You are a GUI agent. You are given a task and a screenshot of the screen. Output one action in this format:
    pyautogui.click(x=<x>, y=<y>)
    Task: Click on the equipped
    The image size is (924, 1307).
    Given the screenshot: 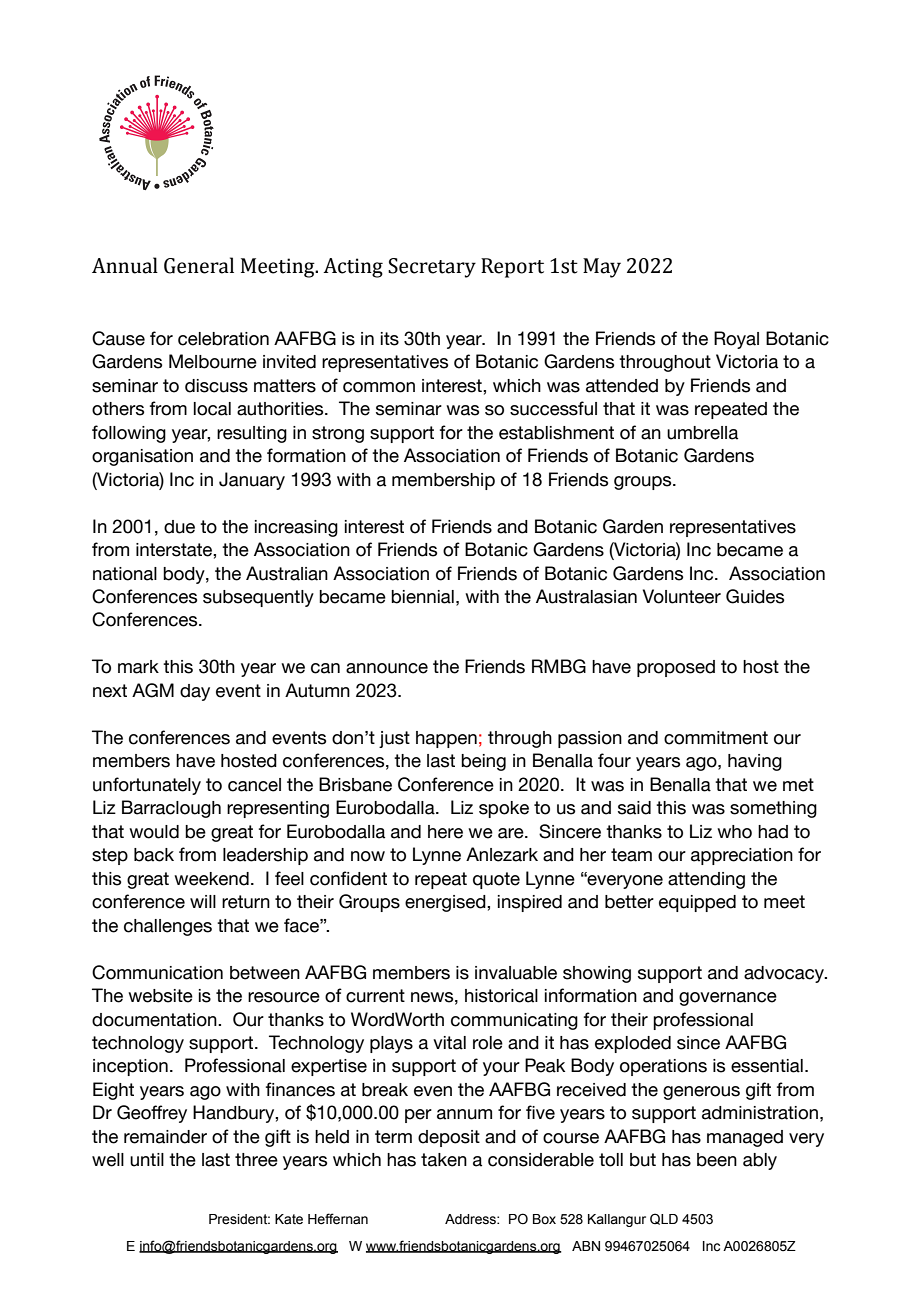 What is the action you would take?
    pyautogui.click(x=697, y=903)
